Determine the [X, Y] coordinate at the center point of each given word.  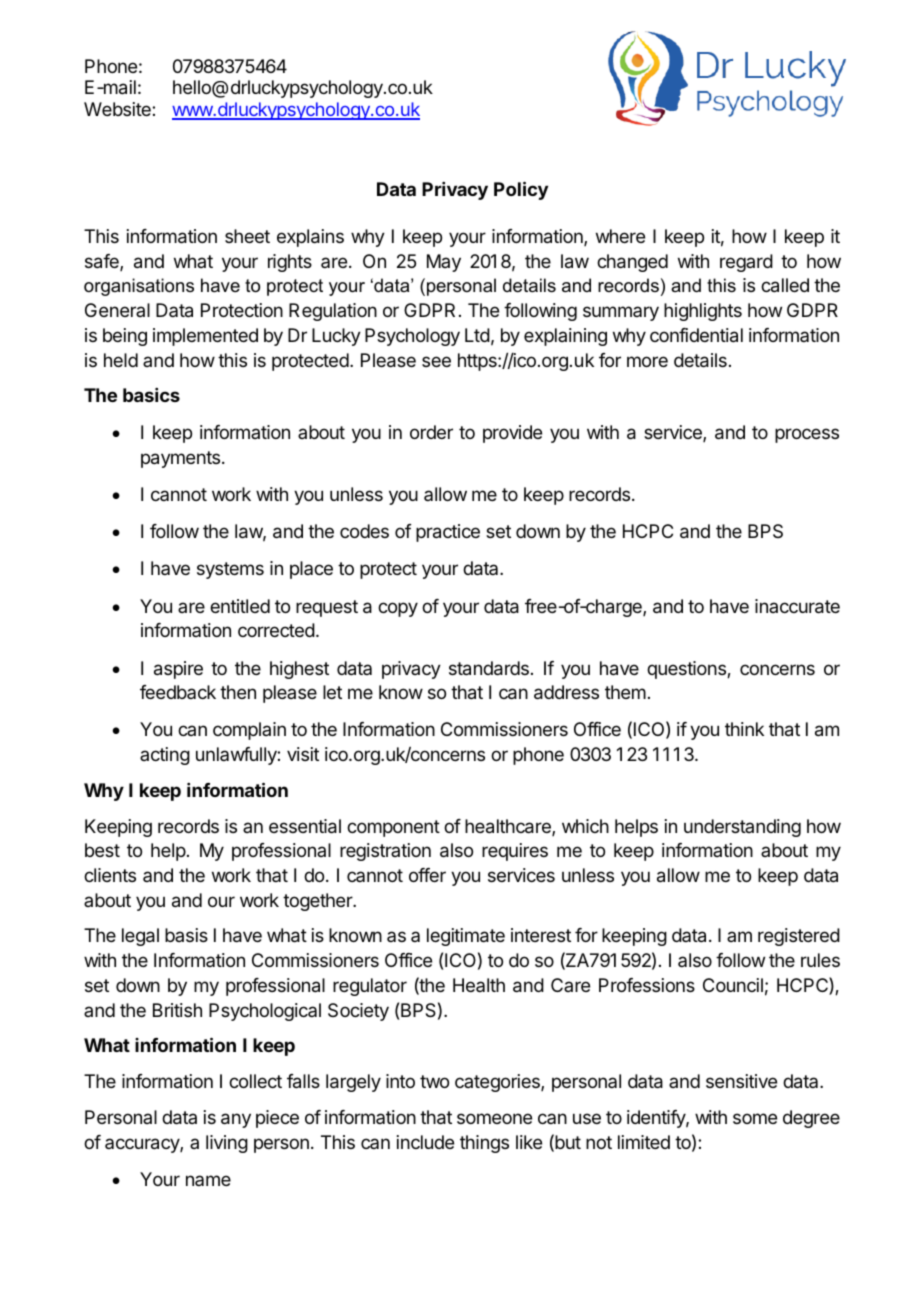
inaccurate [797, 606]
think [744, 729]
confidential [696, 335]
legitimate [466, 937]
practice [448, 533]
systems [230, 570]
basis [186, 935]
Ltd [477, 335]
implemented [205, 337]
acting [165, 756]
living [227, 1144]
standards [489, 668]
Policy [521, 190]
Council [733, 985]
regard [746, 263]
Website [118, 109]
